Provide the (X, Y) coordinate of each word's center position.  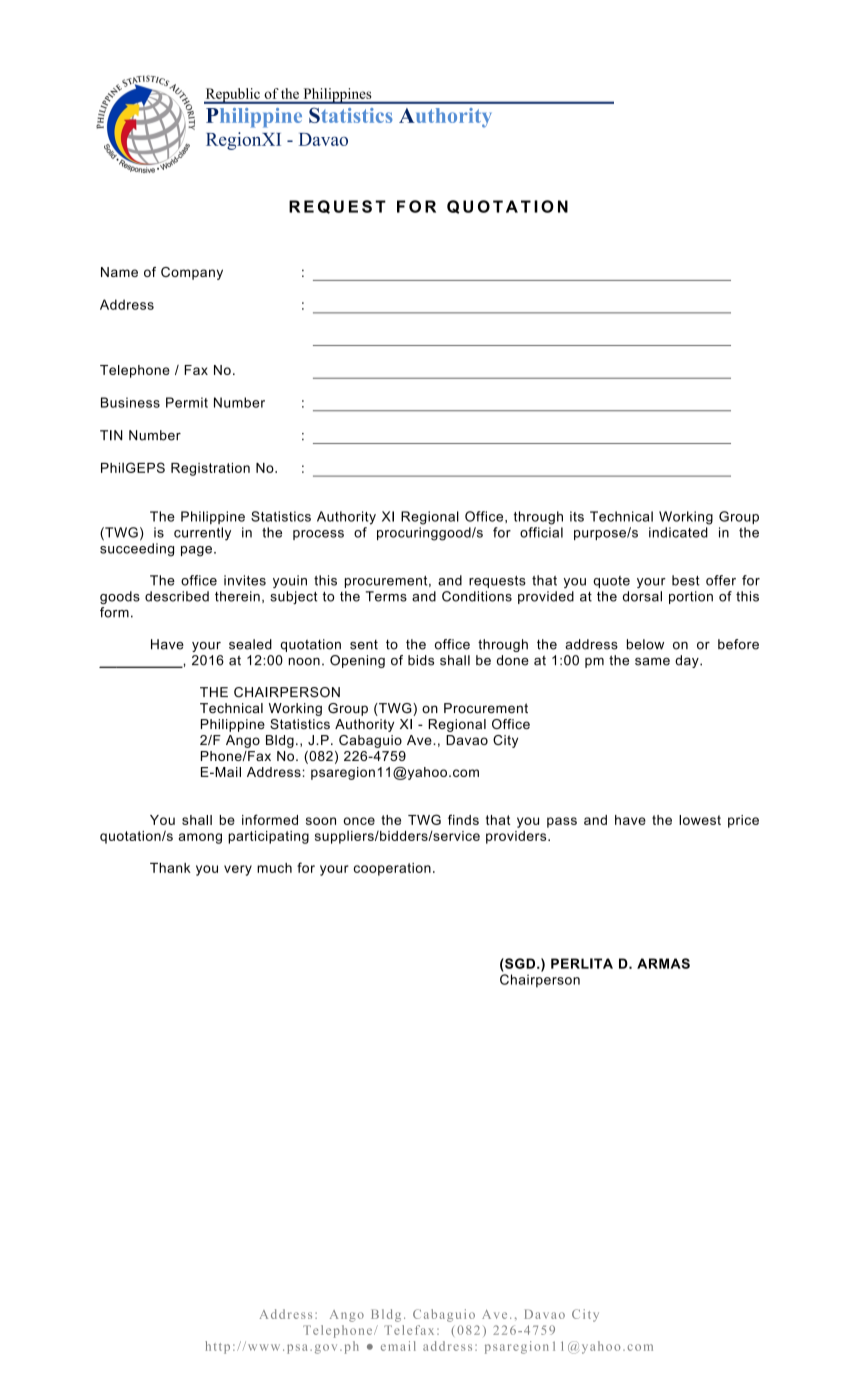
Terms (386, 596)
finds (463, 819)
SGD (520, 963)
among (200, 838)
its (577, 516)
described (177, 596)
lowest (700, 820)
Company (192, 273)
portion (691, 597)
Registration (210, 469)
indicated (678, 532)
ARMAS (663, 963)
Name (119, 272)
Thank (170, 868)
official (541, 532)
